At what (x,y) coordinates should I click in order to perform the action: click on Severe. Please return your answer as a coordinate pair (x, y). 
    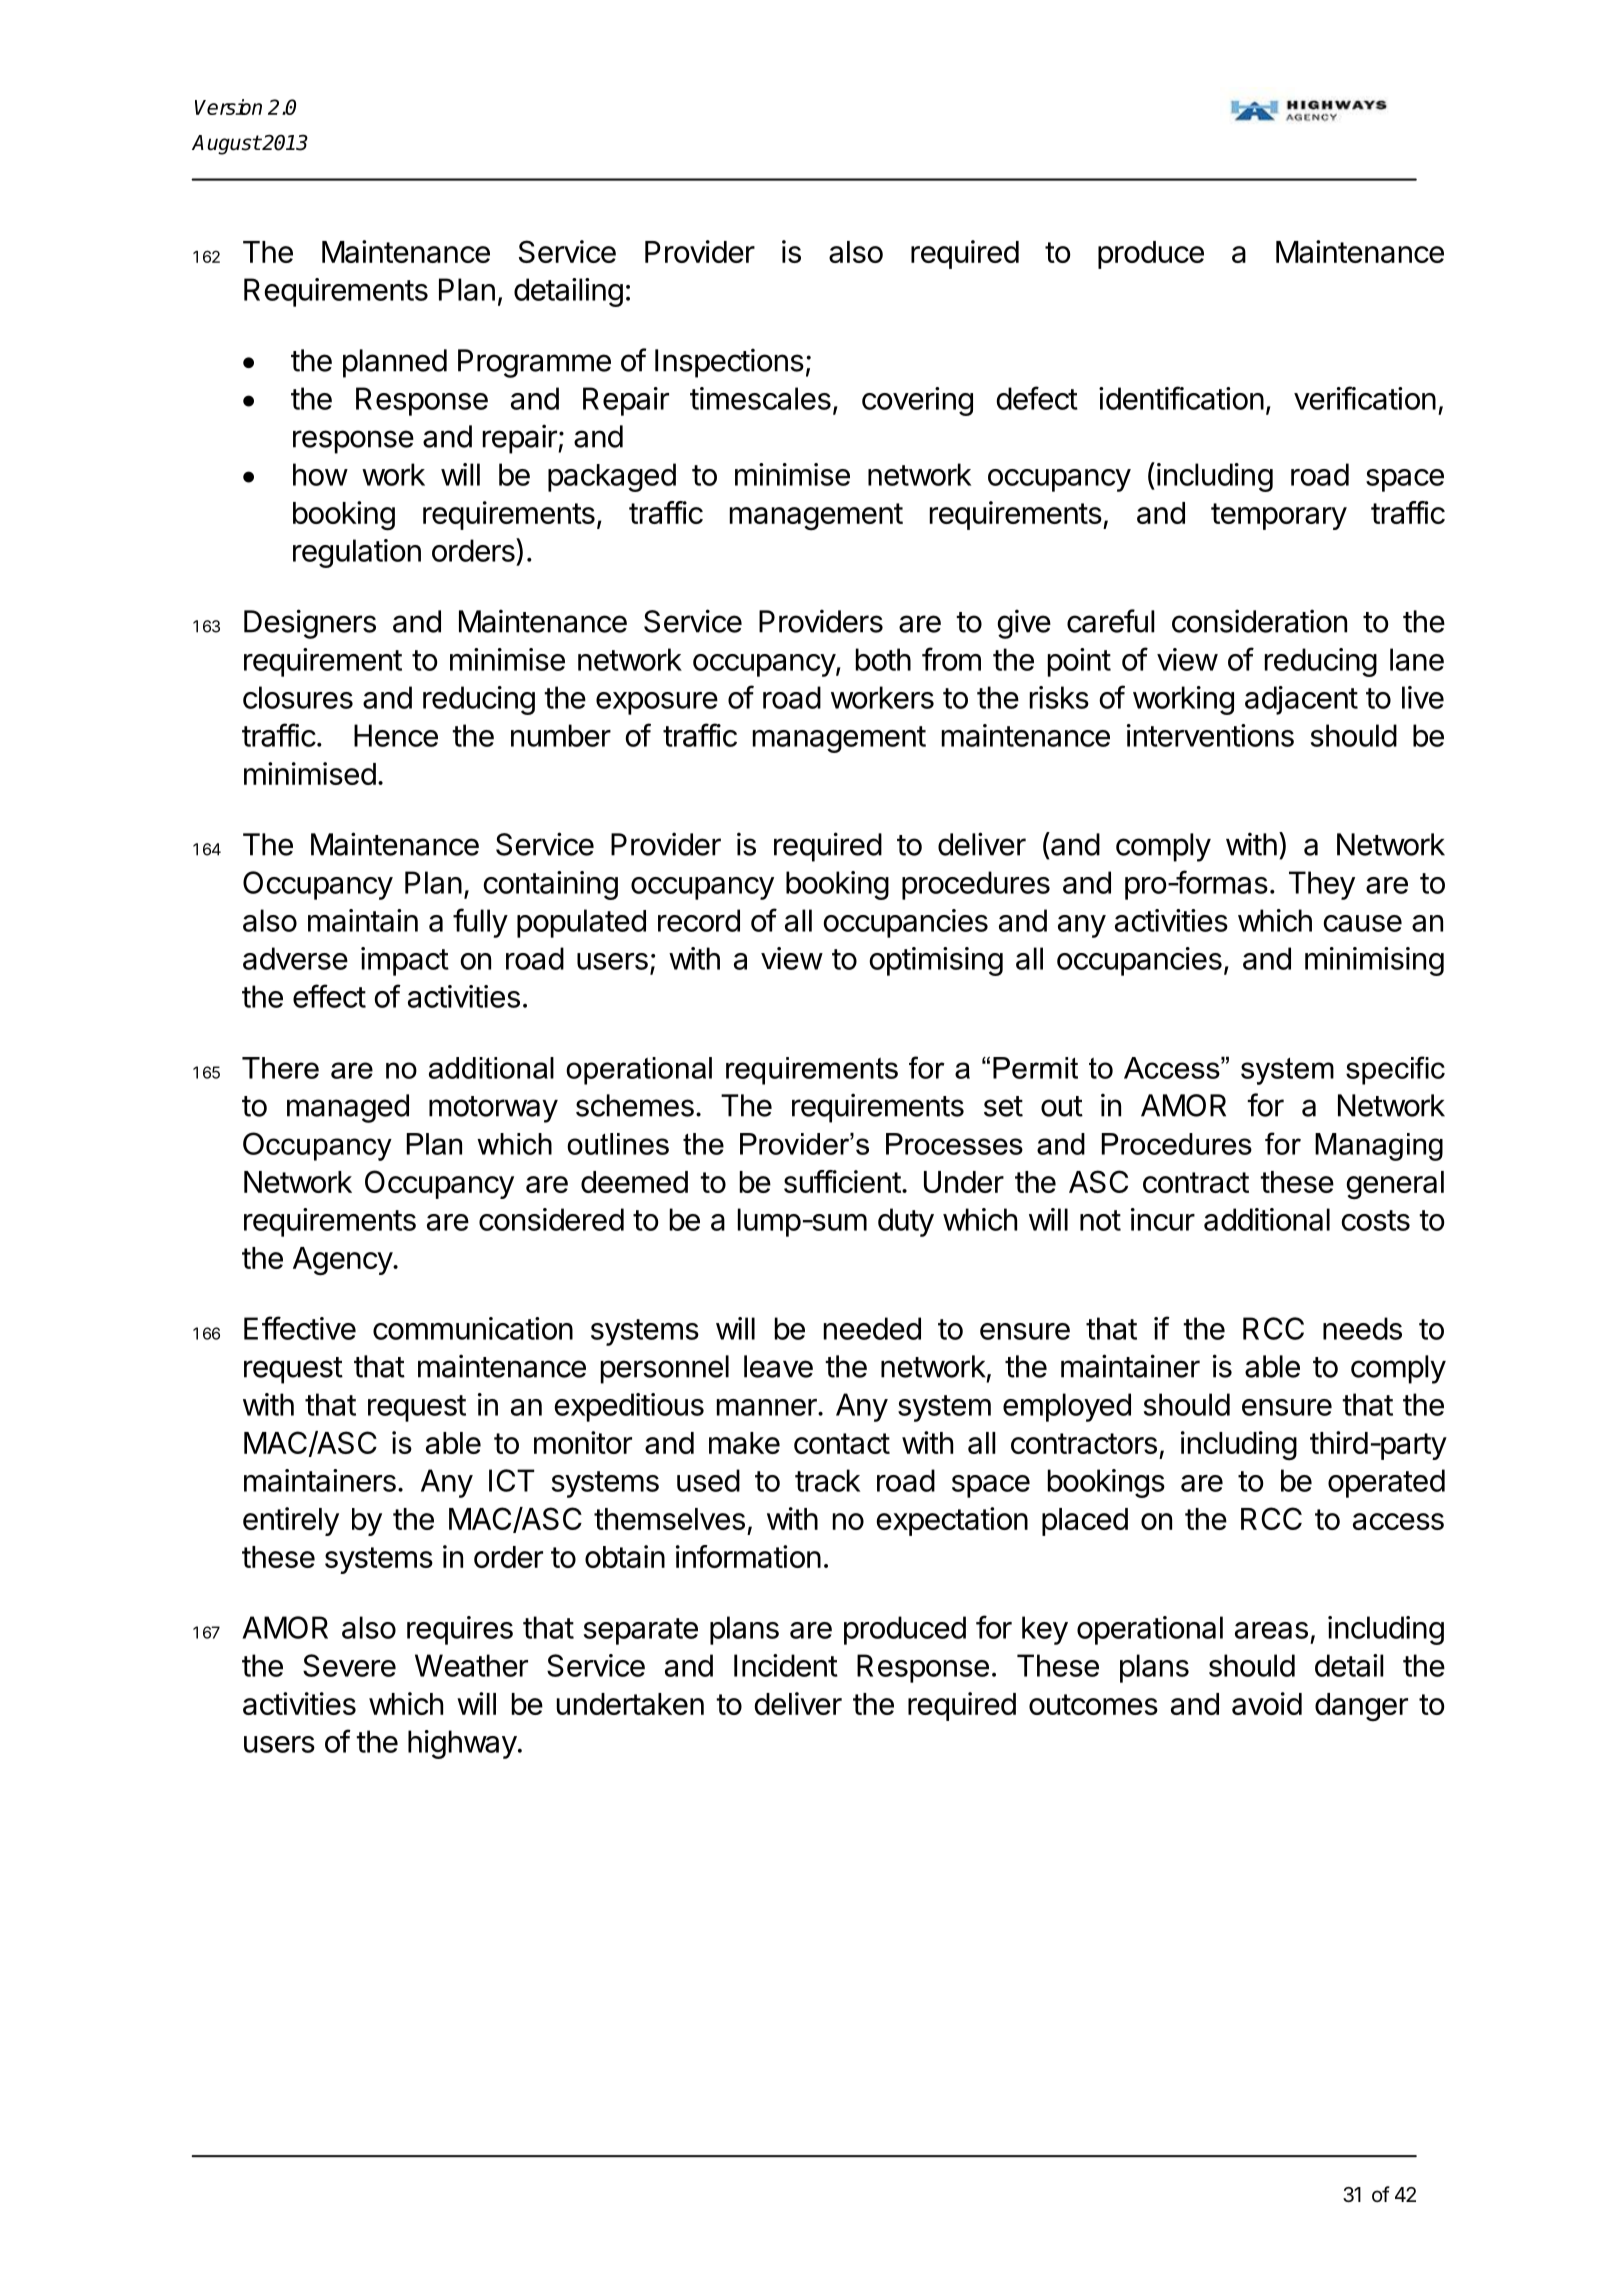
    Looking at the image, I should click on (349, 1665).
